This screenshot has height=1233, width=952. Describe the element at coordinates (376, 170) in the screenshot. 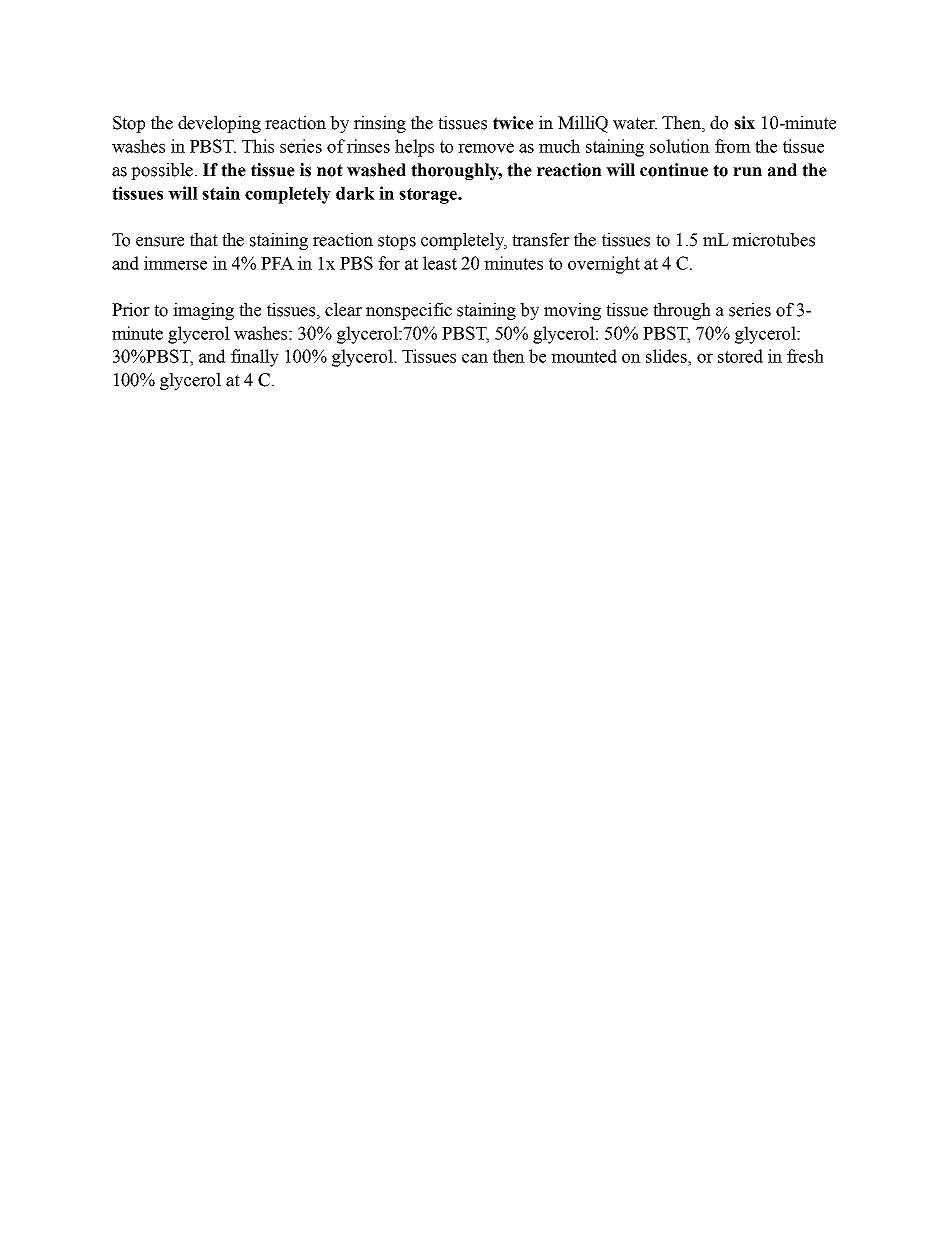

I see `washed` at that location.
